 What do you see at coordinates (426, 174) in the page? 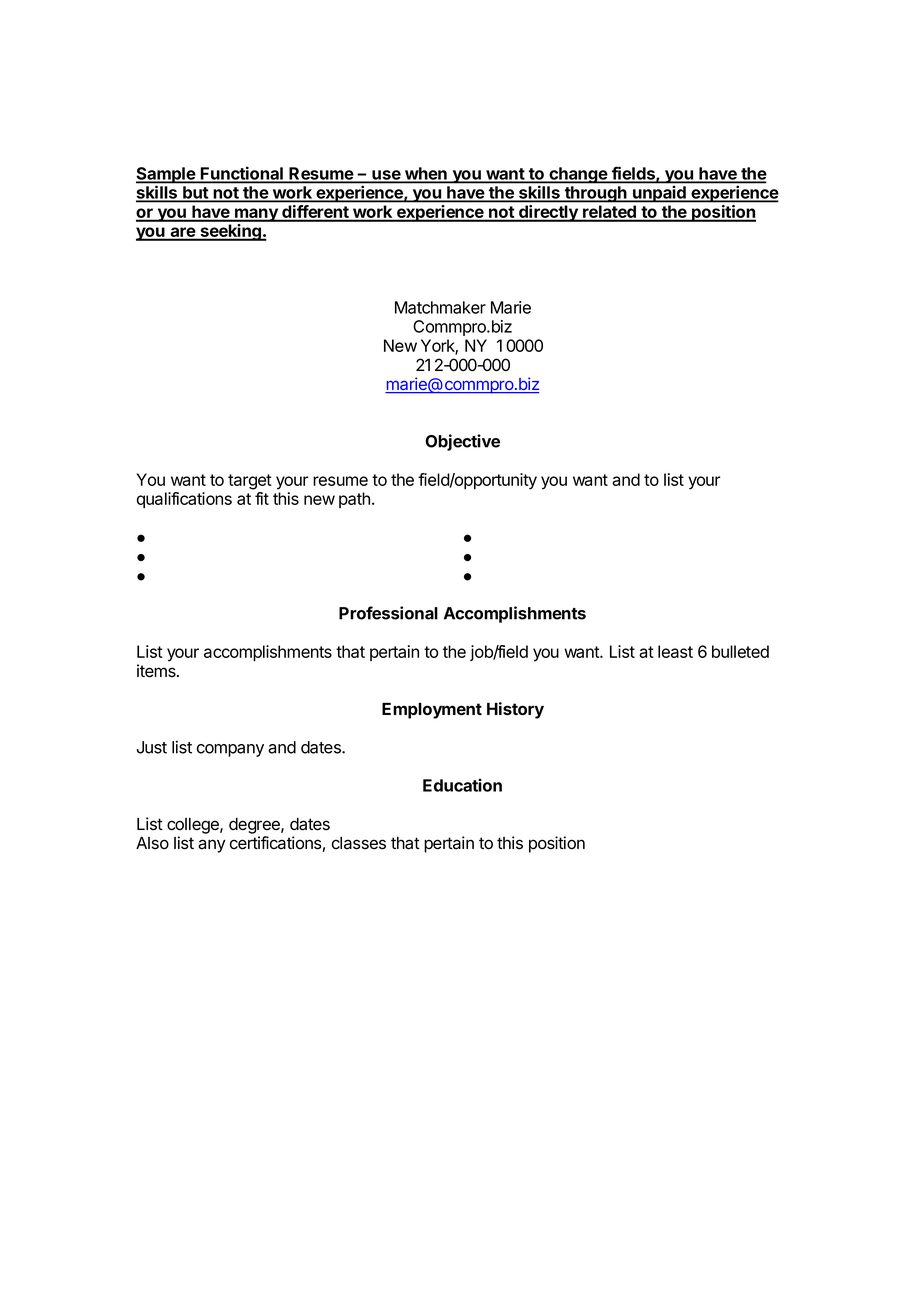
I see `when` at bounding box center [426, 174].
